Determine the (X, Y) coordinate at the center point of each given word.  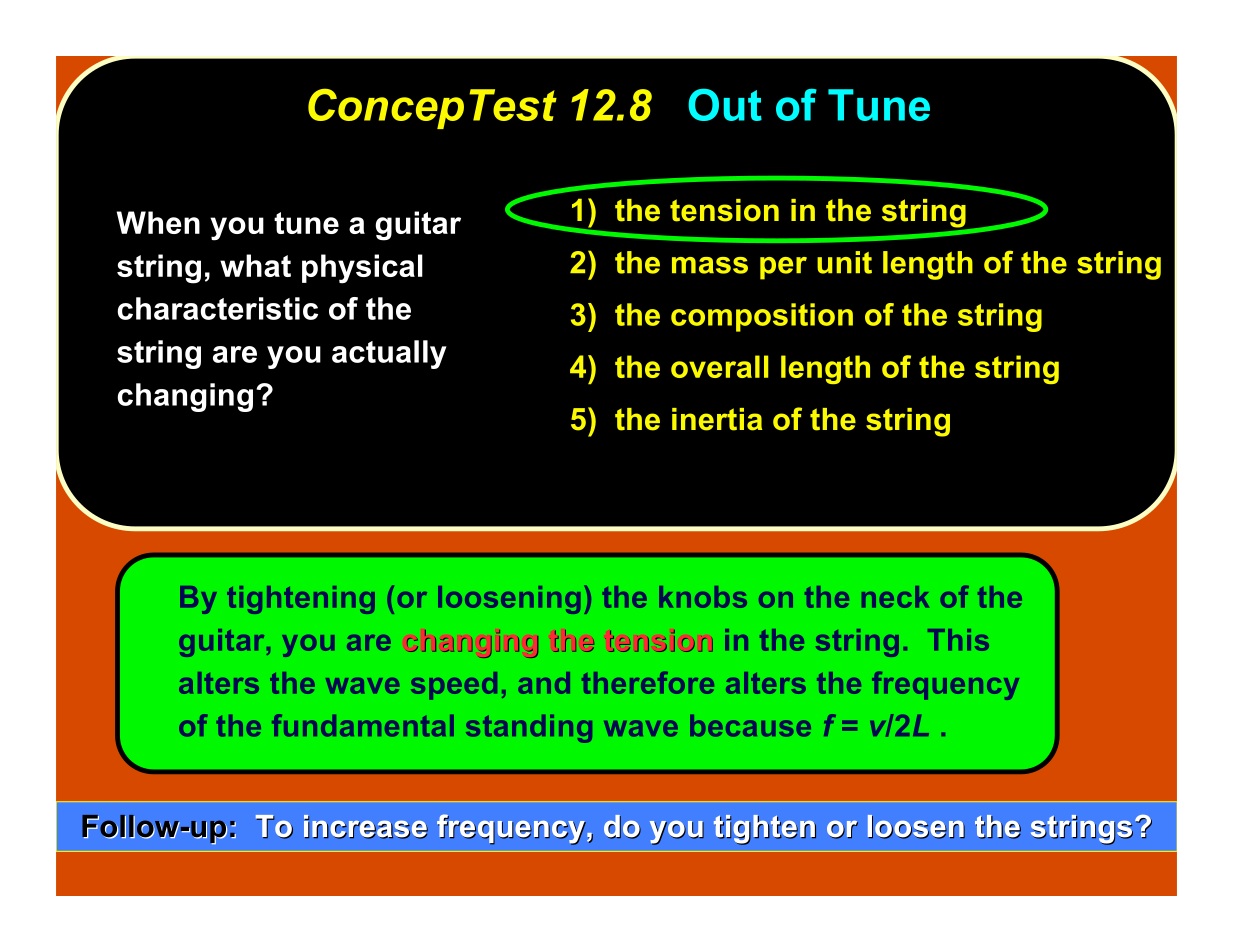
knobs (703, 597)
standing (529, 729)
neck (895, 597)
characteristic (217, 308)
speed (454, 685)
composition (762, 317)
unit (844, 262)
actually (389, 354)
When (158, 222)
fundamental (363, 725)
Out (725, 104)
